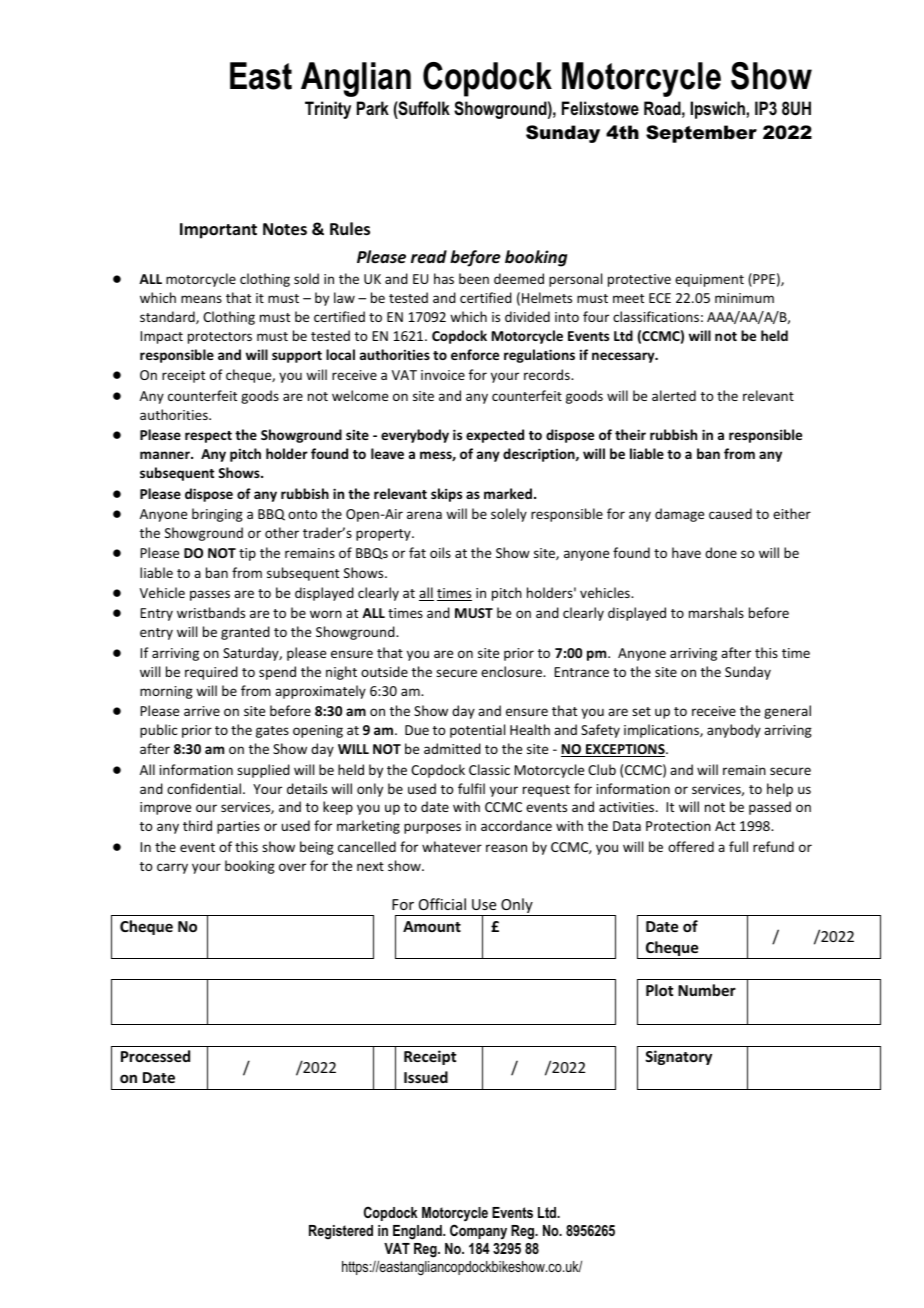 The height and width of the screenshot is (1308, 924). I want to click on Important, so click(218, 231).
